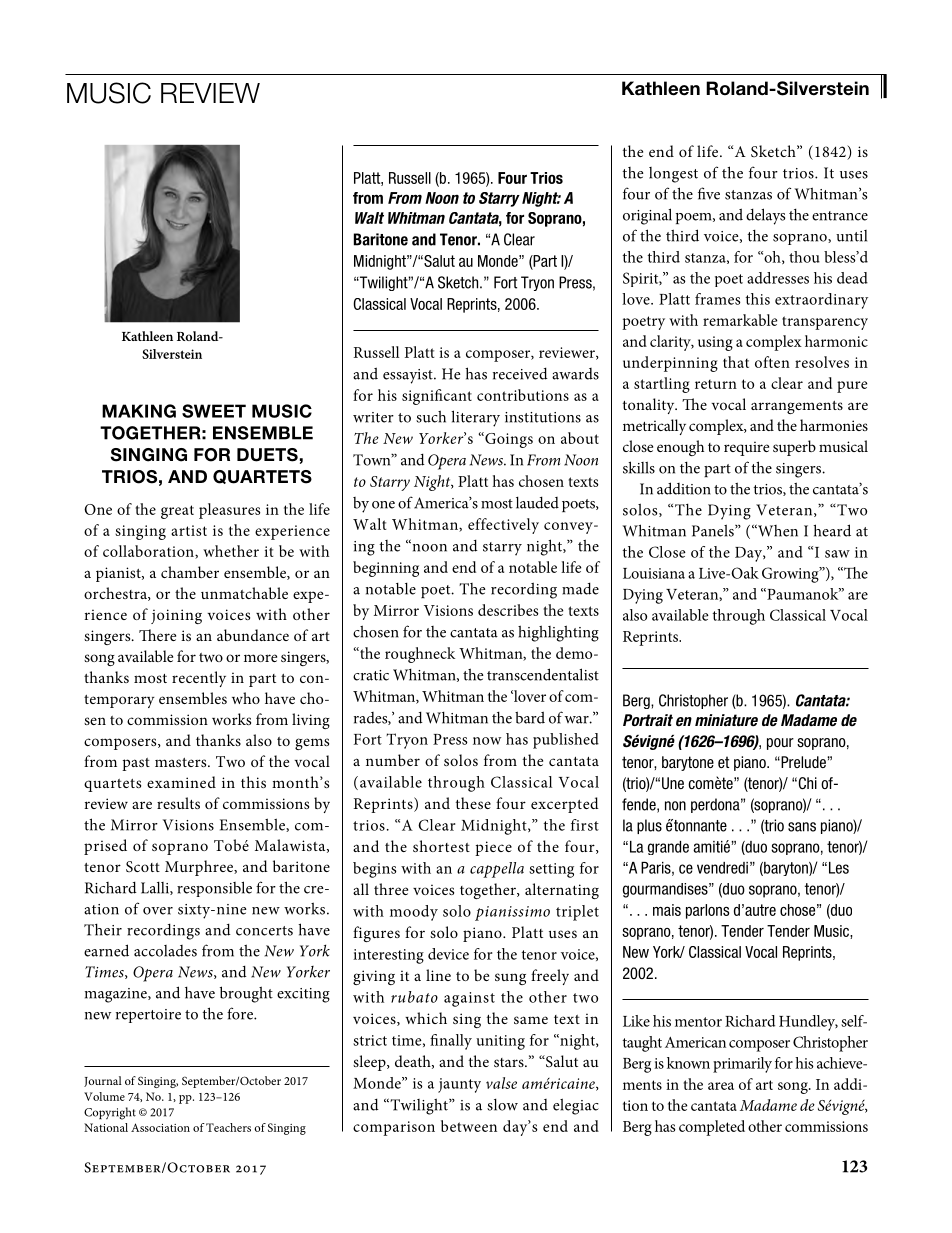 The width and height of the image is (952, 1233). Describe the element at coordinates (214, 889) in the image. I see `responsible` at that location.
